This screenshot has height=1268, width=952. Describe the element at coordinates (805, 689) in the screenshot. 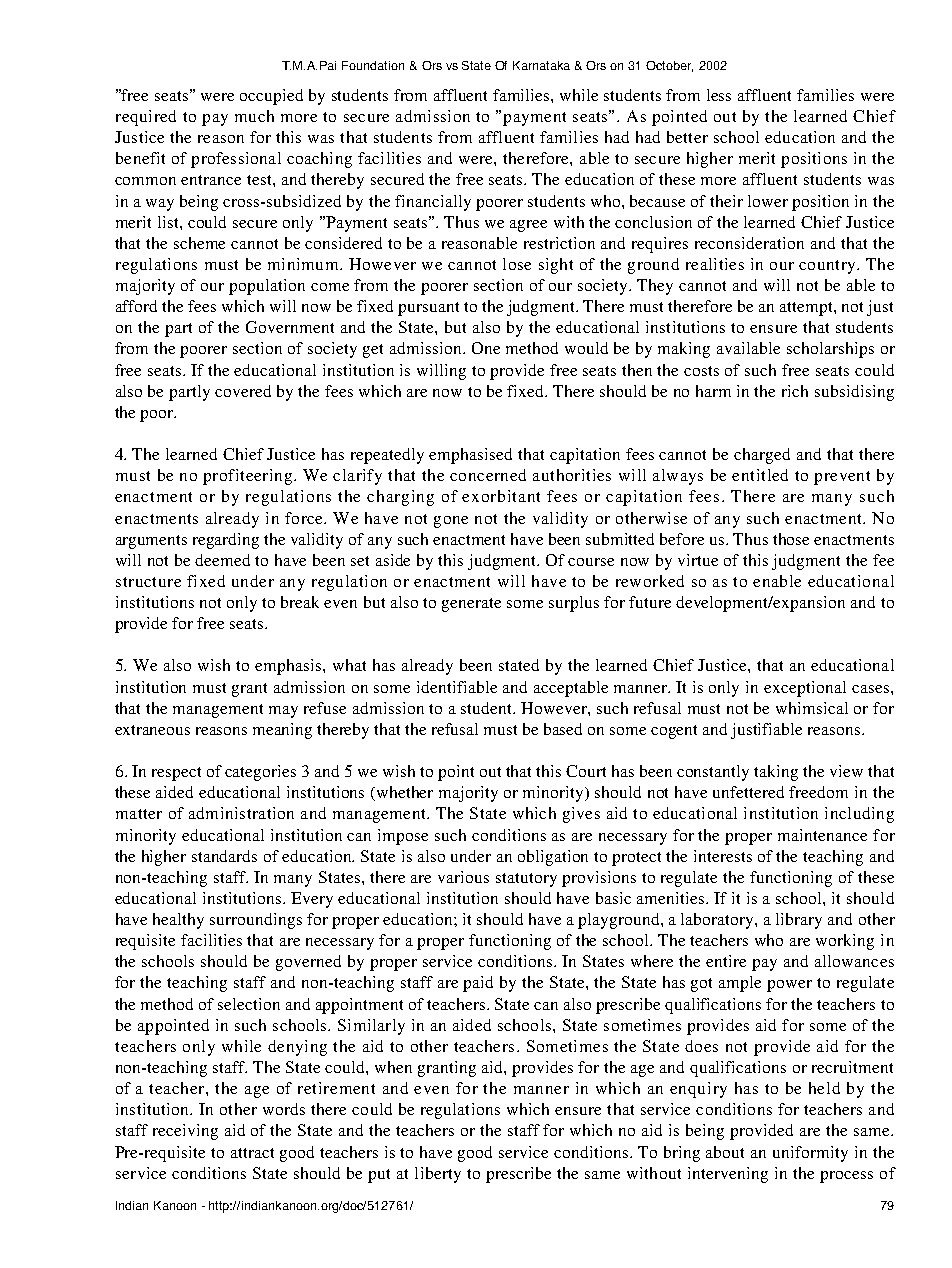

I see `exceptional` at that location.
